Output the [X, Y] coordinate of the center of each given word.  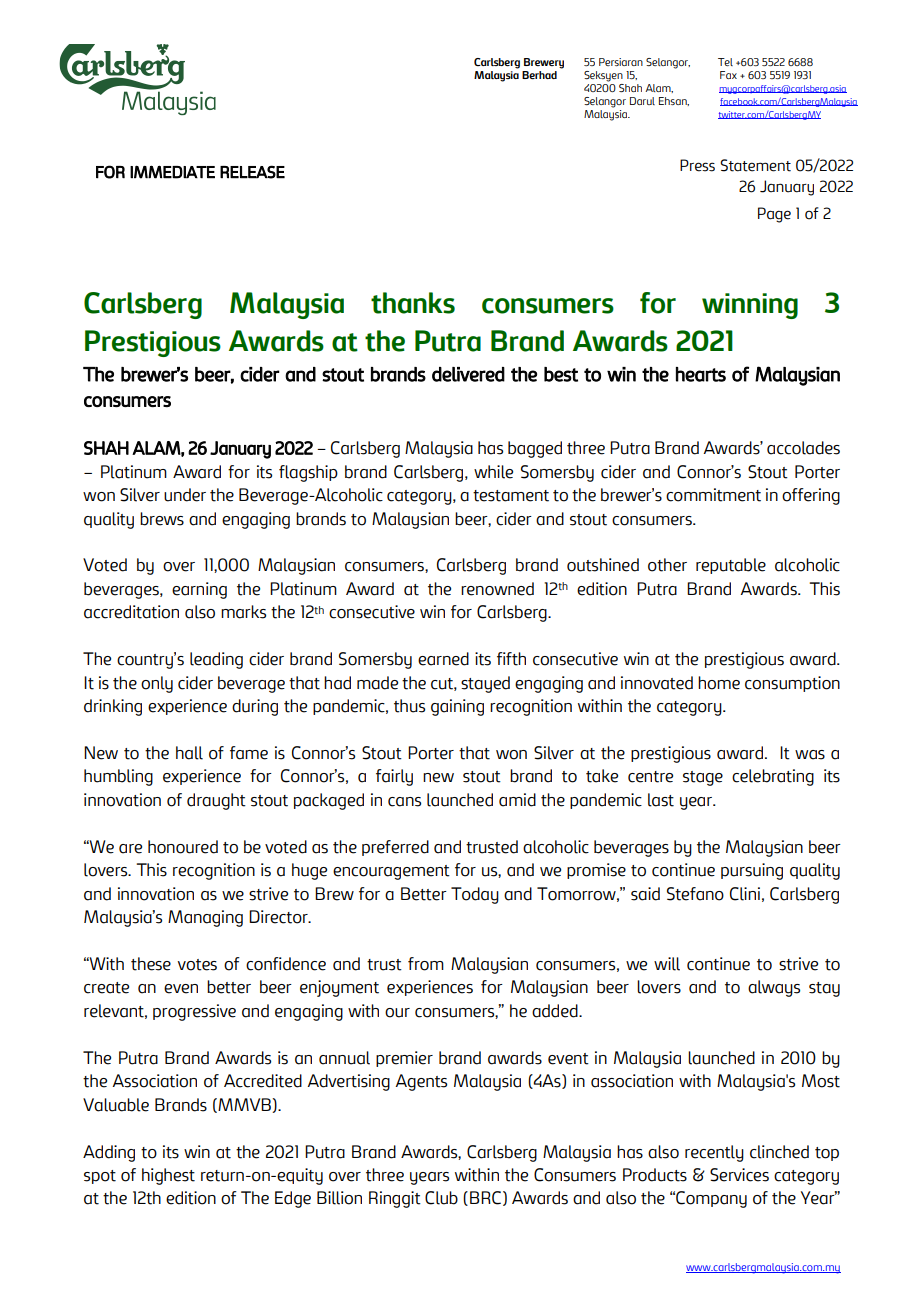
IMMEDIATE [172, 172]
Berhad [539, 75]
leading [216, 660]
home [719, 683]
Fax [728, 75]
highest [168, 1176]
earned [443, 659]
